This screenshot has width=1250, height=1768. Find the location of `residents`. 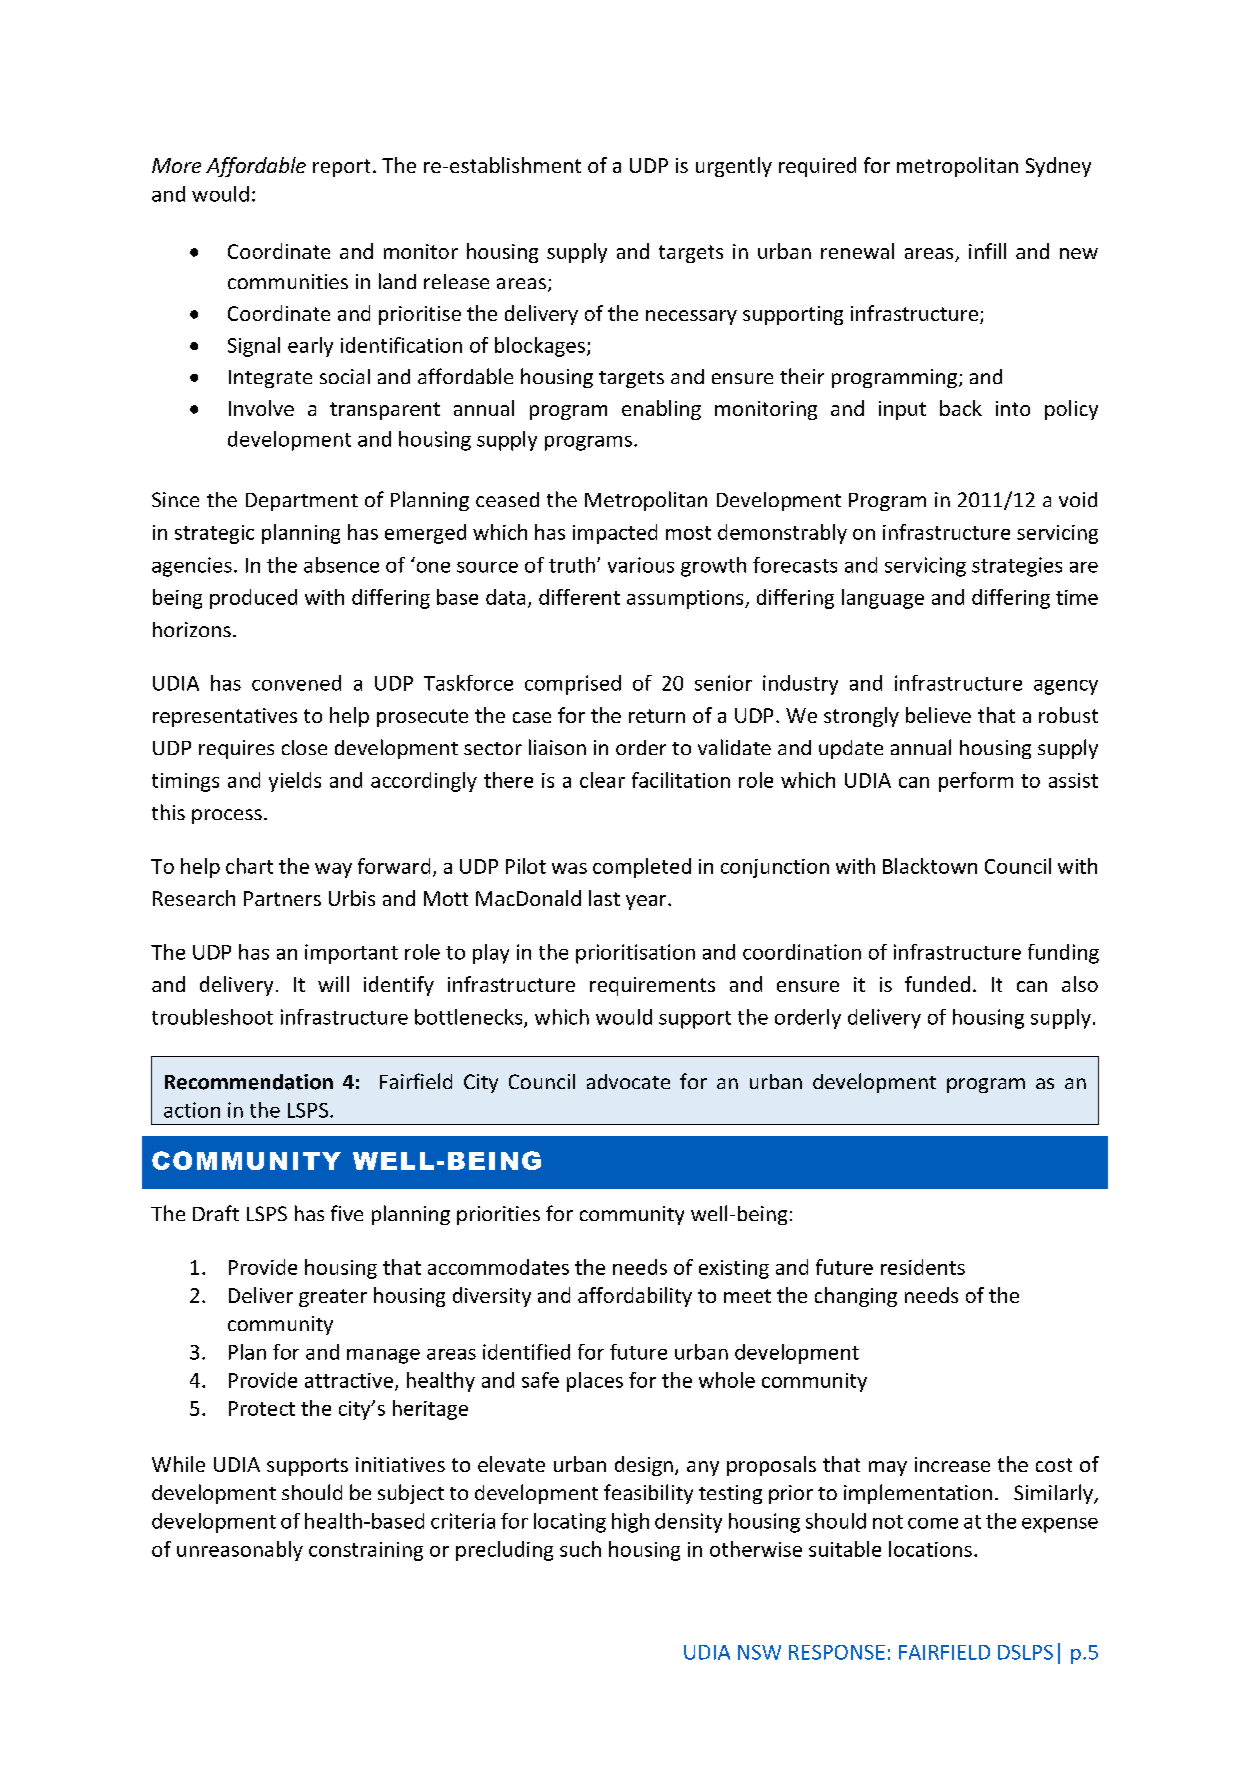

residents is located at coordinates (923, 1267).
